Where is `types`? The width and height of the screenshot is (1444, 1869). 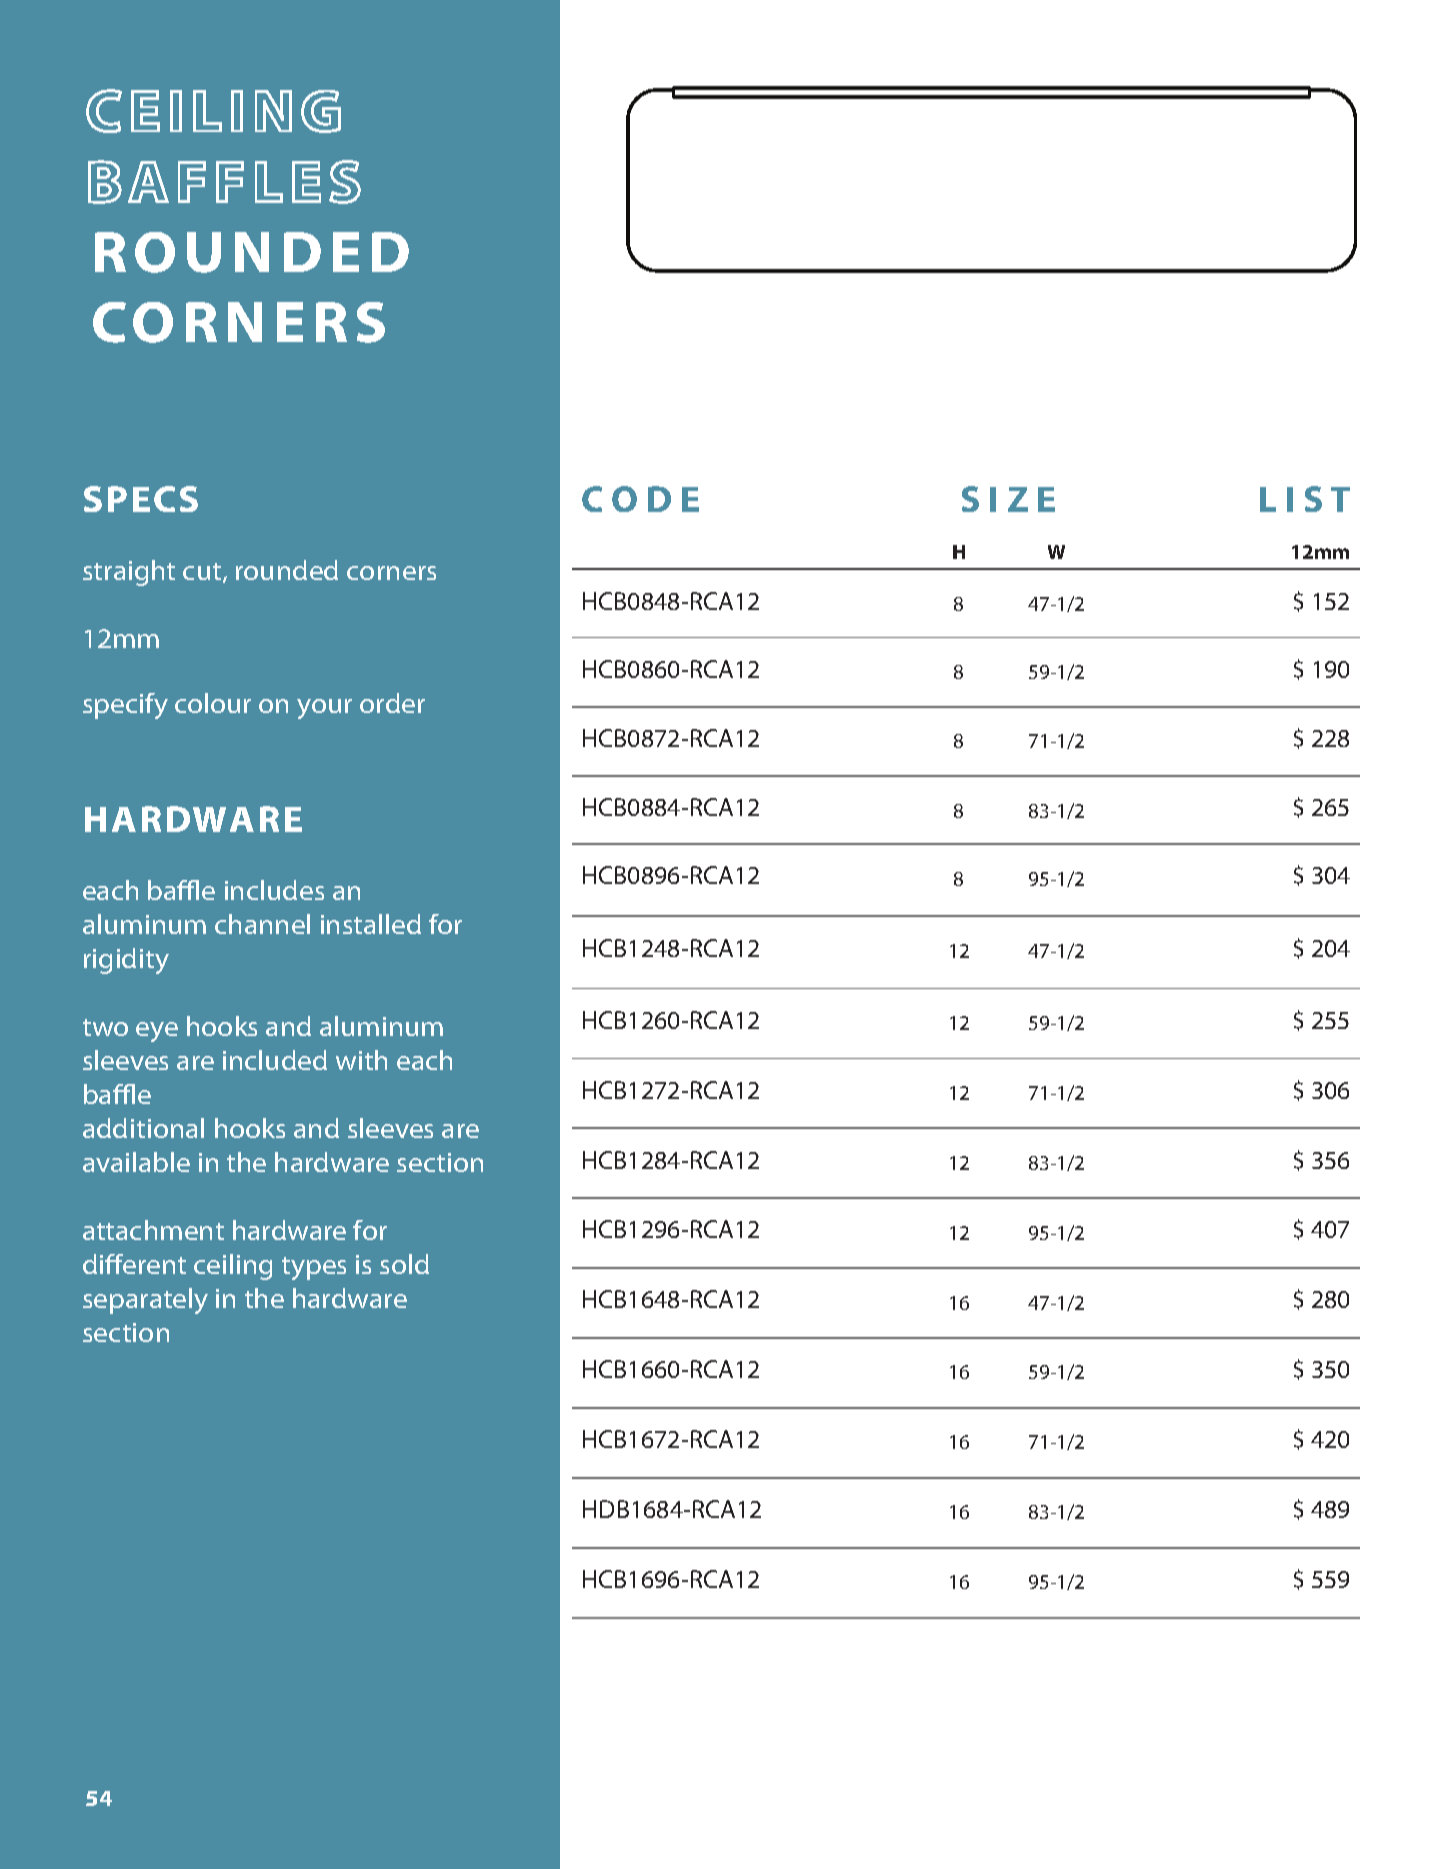 types is located at coordinates (314, 1268).
